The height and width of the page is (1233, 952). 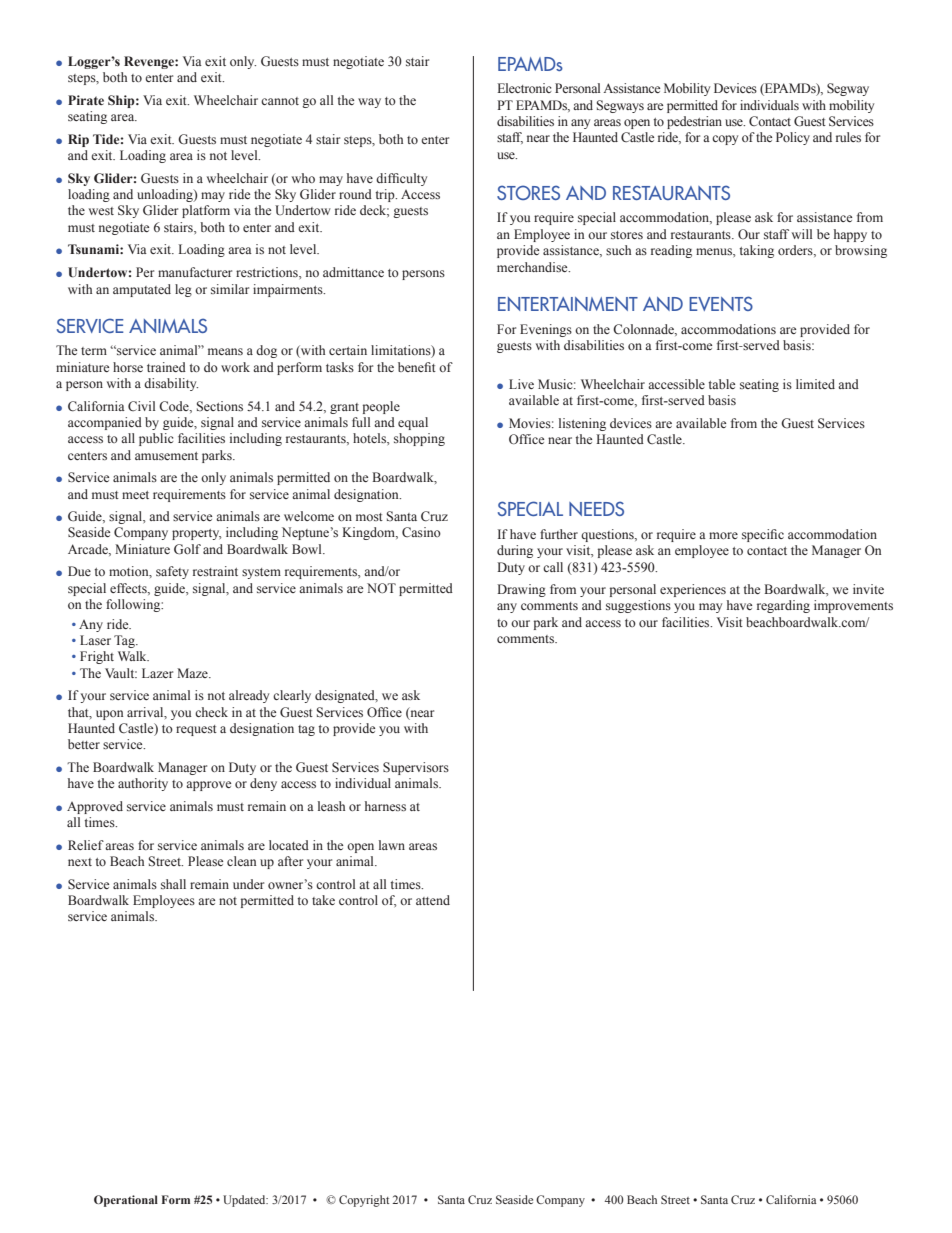 What do you see at coordinates (793, 138) in the page?
I see `Policy` at bounding box center [793, 138].
